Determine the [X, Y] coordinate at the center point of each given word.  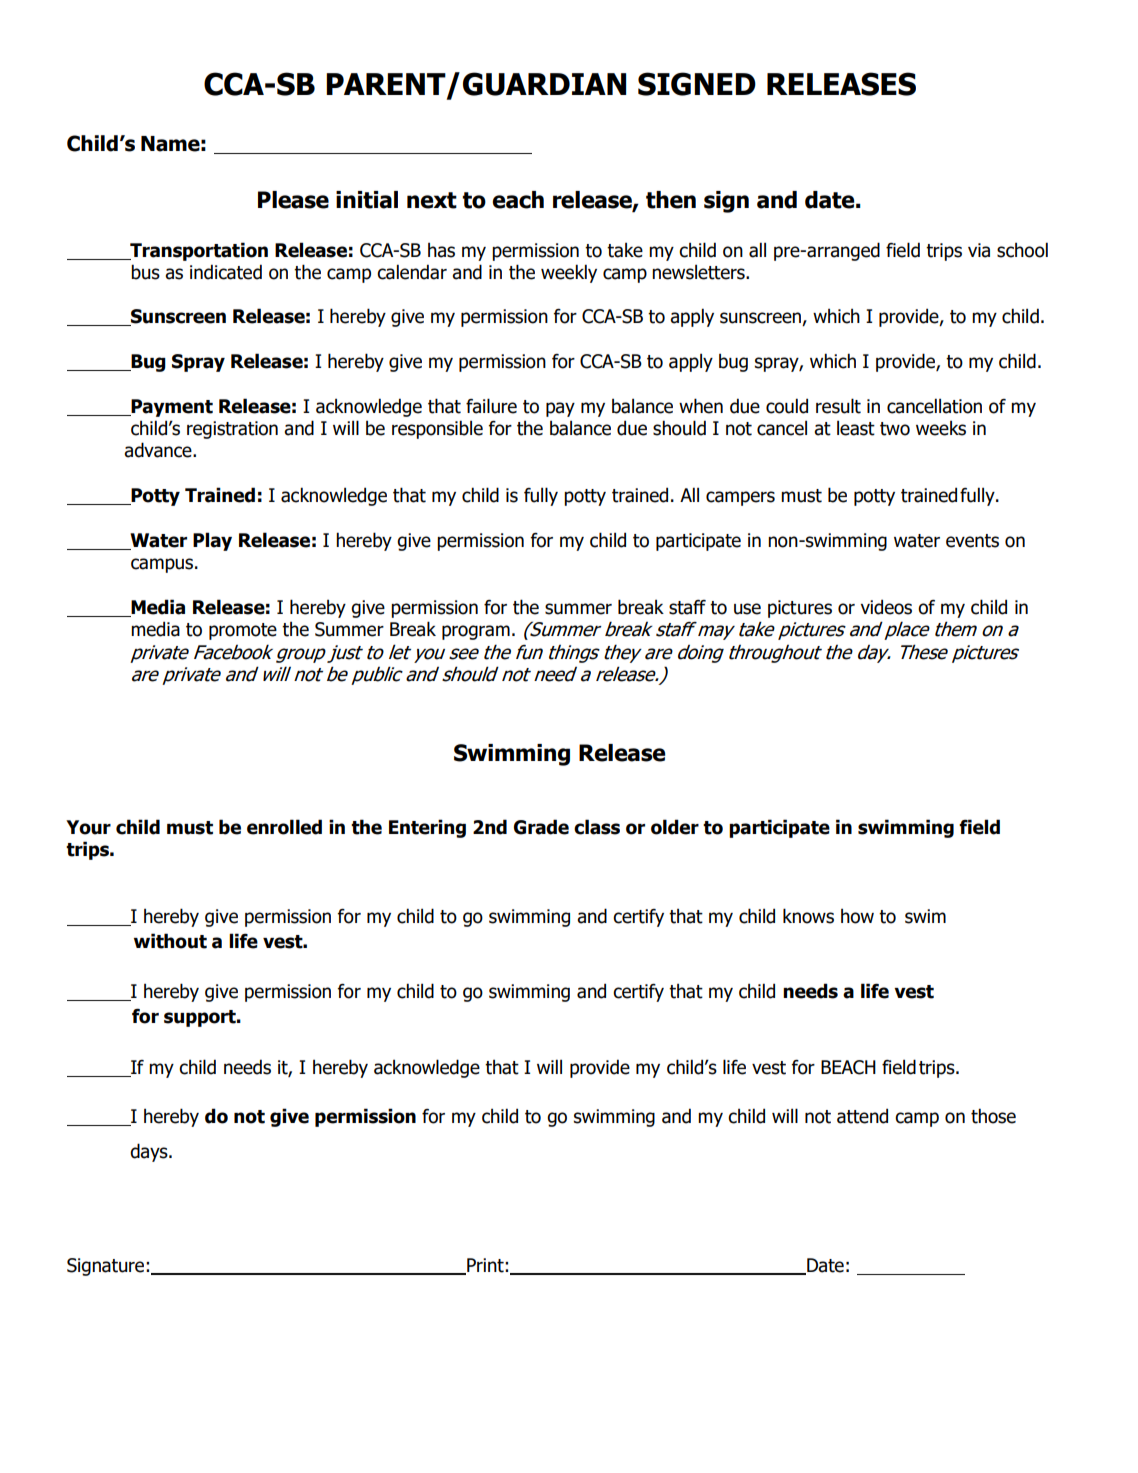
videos [886, 607]
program [476, 632]
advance [159, 450]
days [150, 1152]
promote [243, 631]
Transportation [198, 251]
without [170, 941]
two [895, 429]
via [979, 250]
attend [862, 1116]
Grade [541, 827]
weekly [569, 273]
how [857, 916]
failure [491, 406]
